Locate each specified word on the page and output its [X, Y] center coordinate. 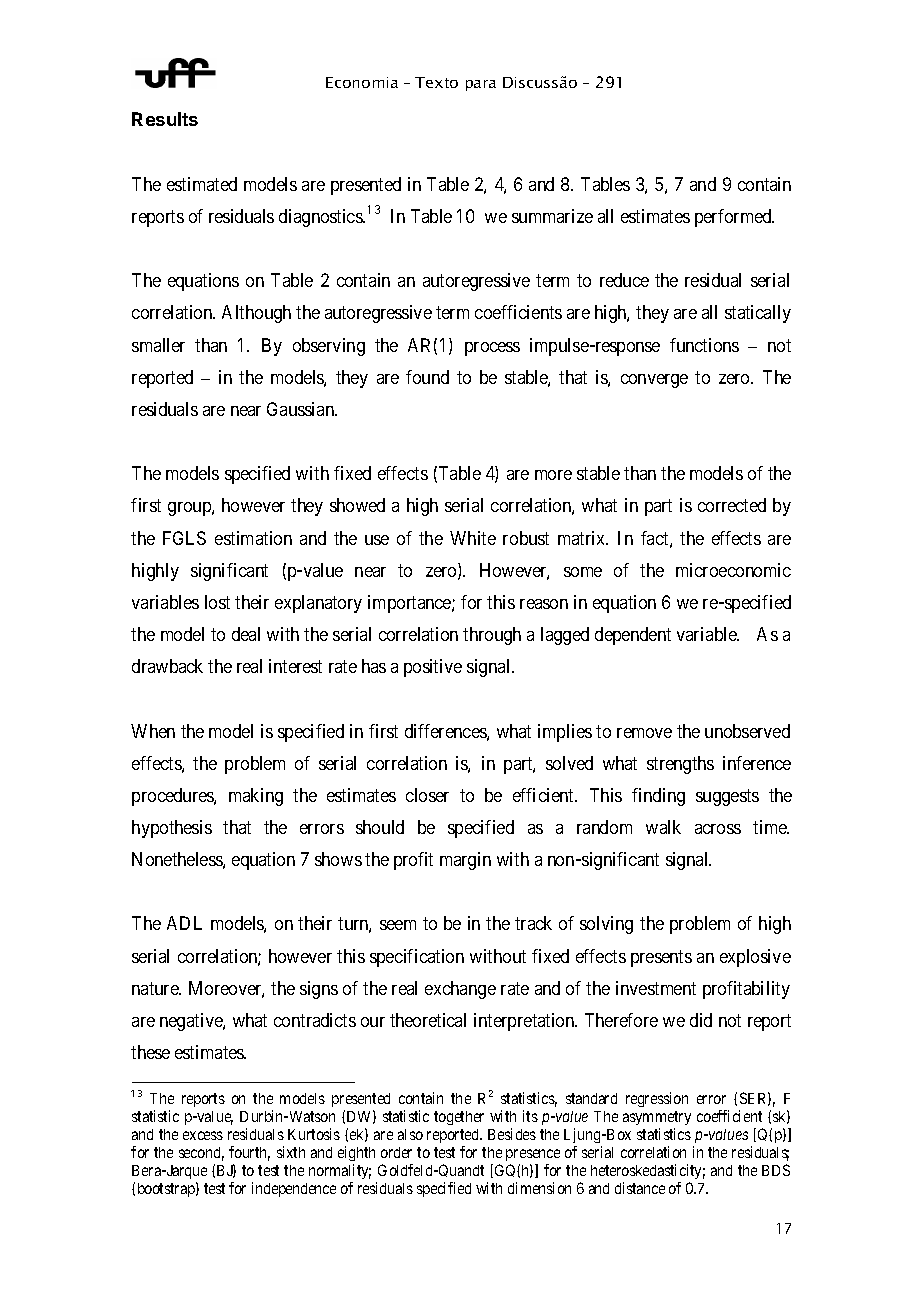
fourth [249, 1153]
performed [734, 218]
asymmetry [657, 1118]
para [481, 85]
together [459, 1118]
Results [165, 119]
